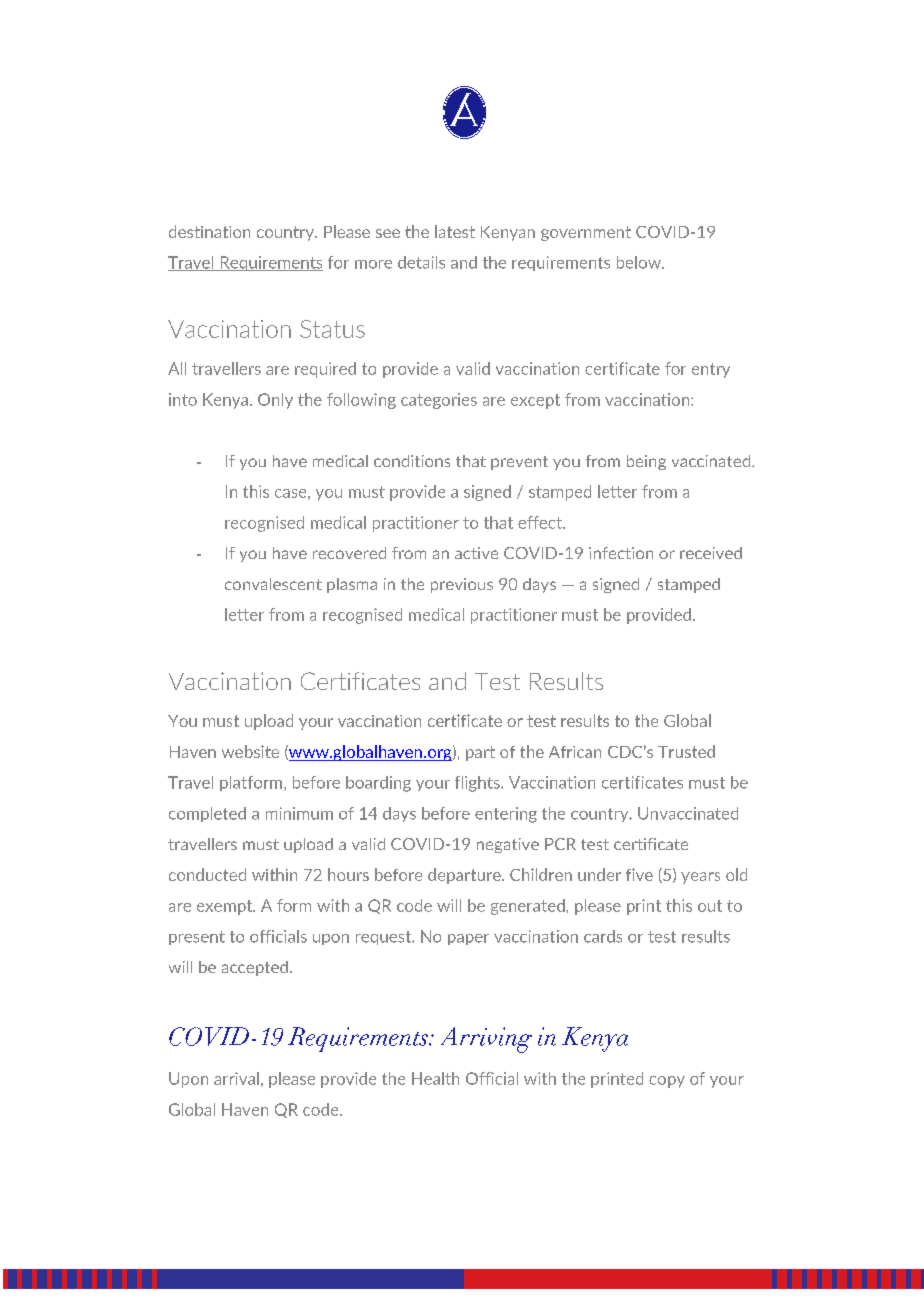 Image resolution: width=924 pixels, height=1308 pixels. Describe the element at coordinates (435, 1078) in the screenshot. I see `Health` at that location.
